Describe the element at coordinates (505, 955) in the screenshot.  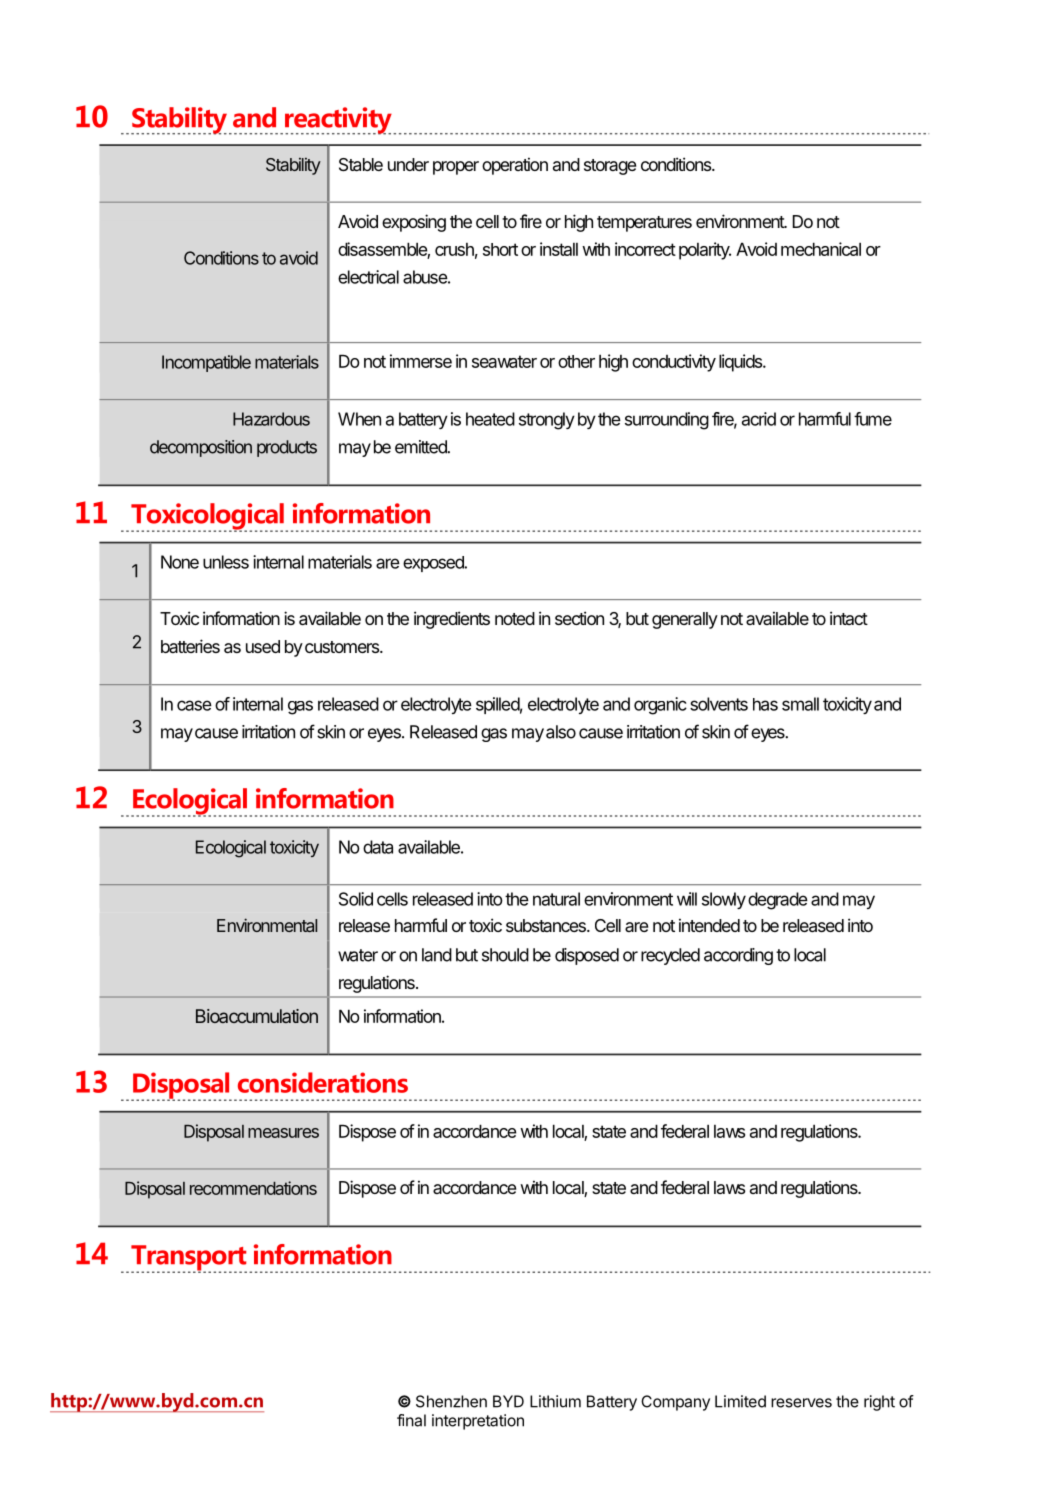
I see `should` at that location.
